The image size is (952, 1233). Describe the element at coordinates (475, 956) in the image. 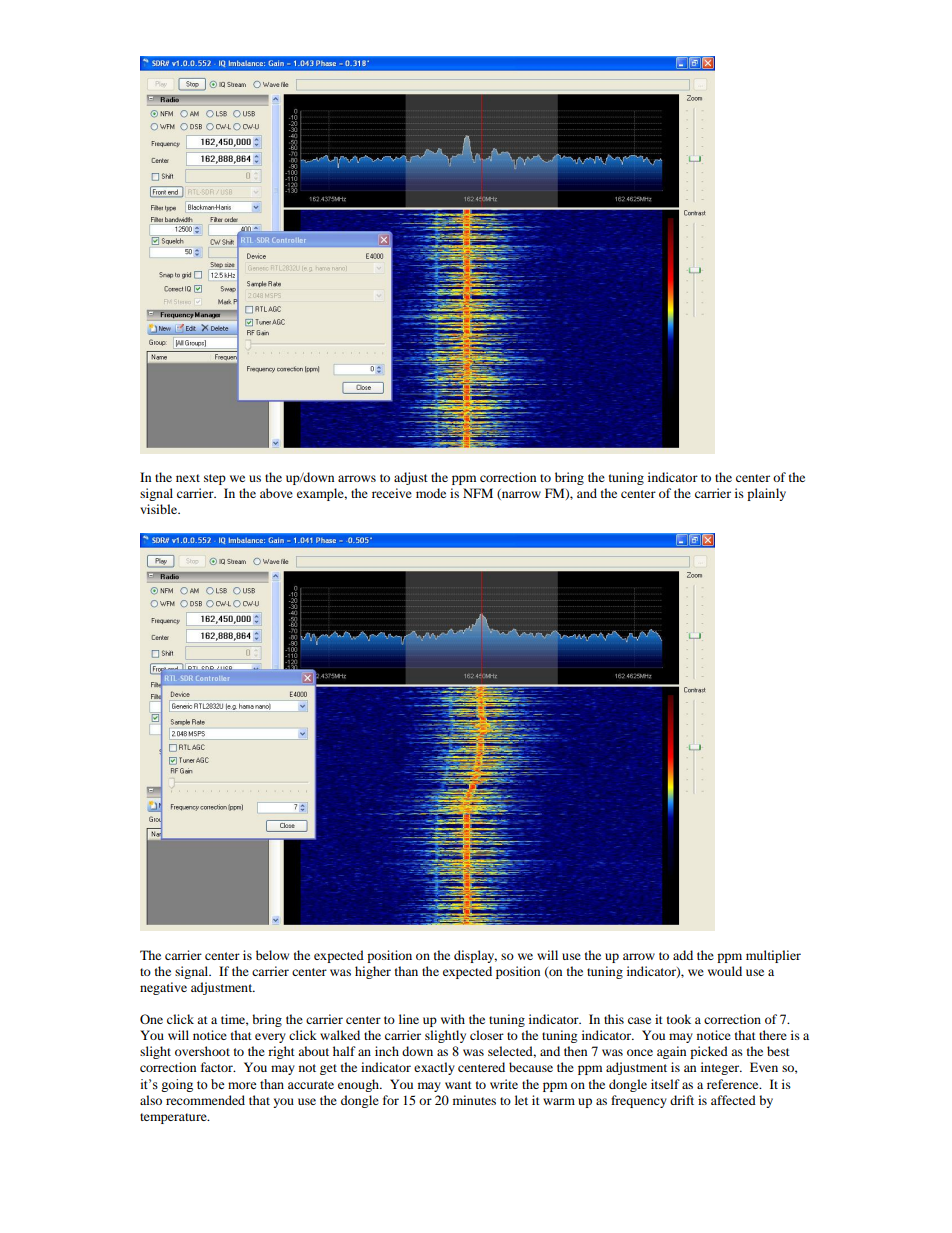

I see `display` at that location.
